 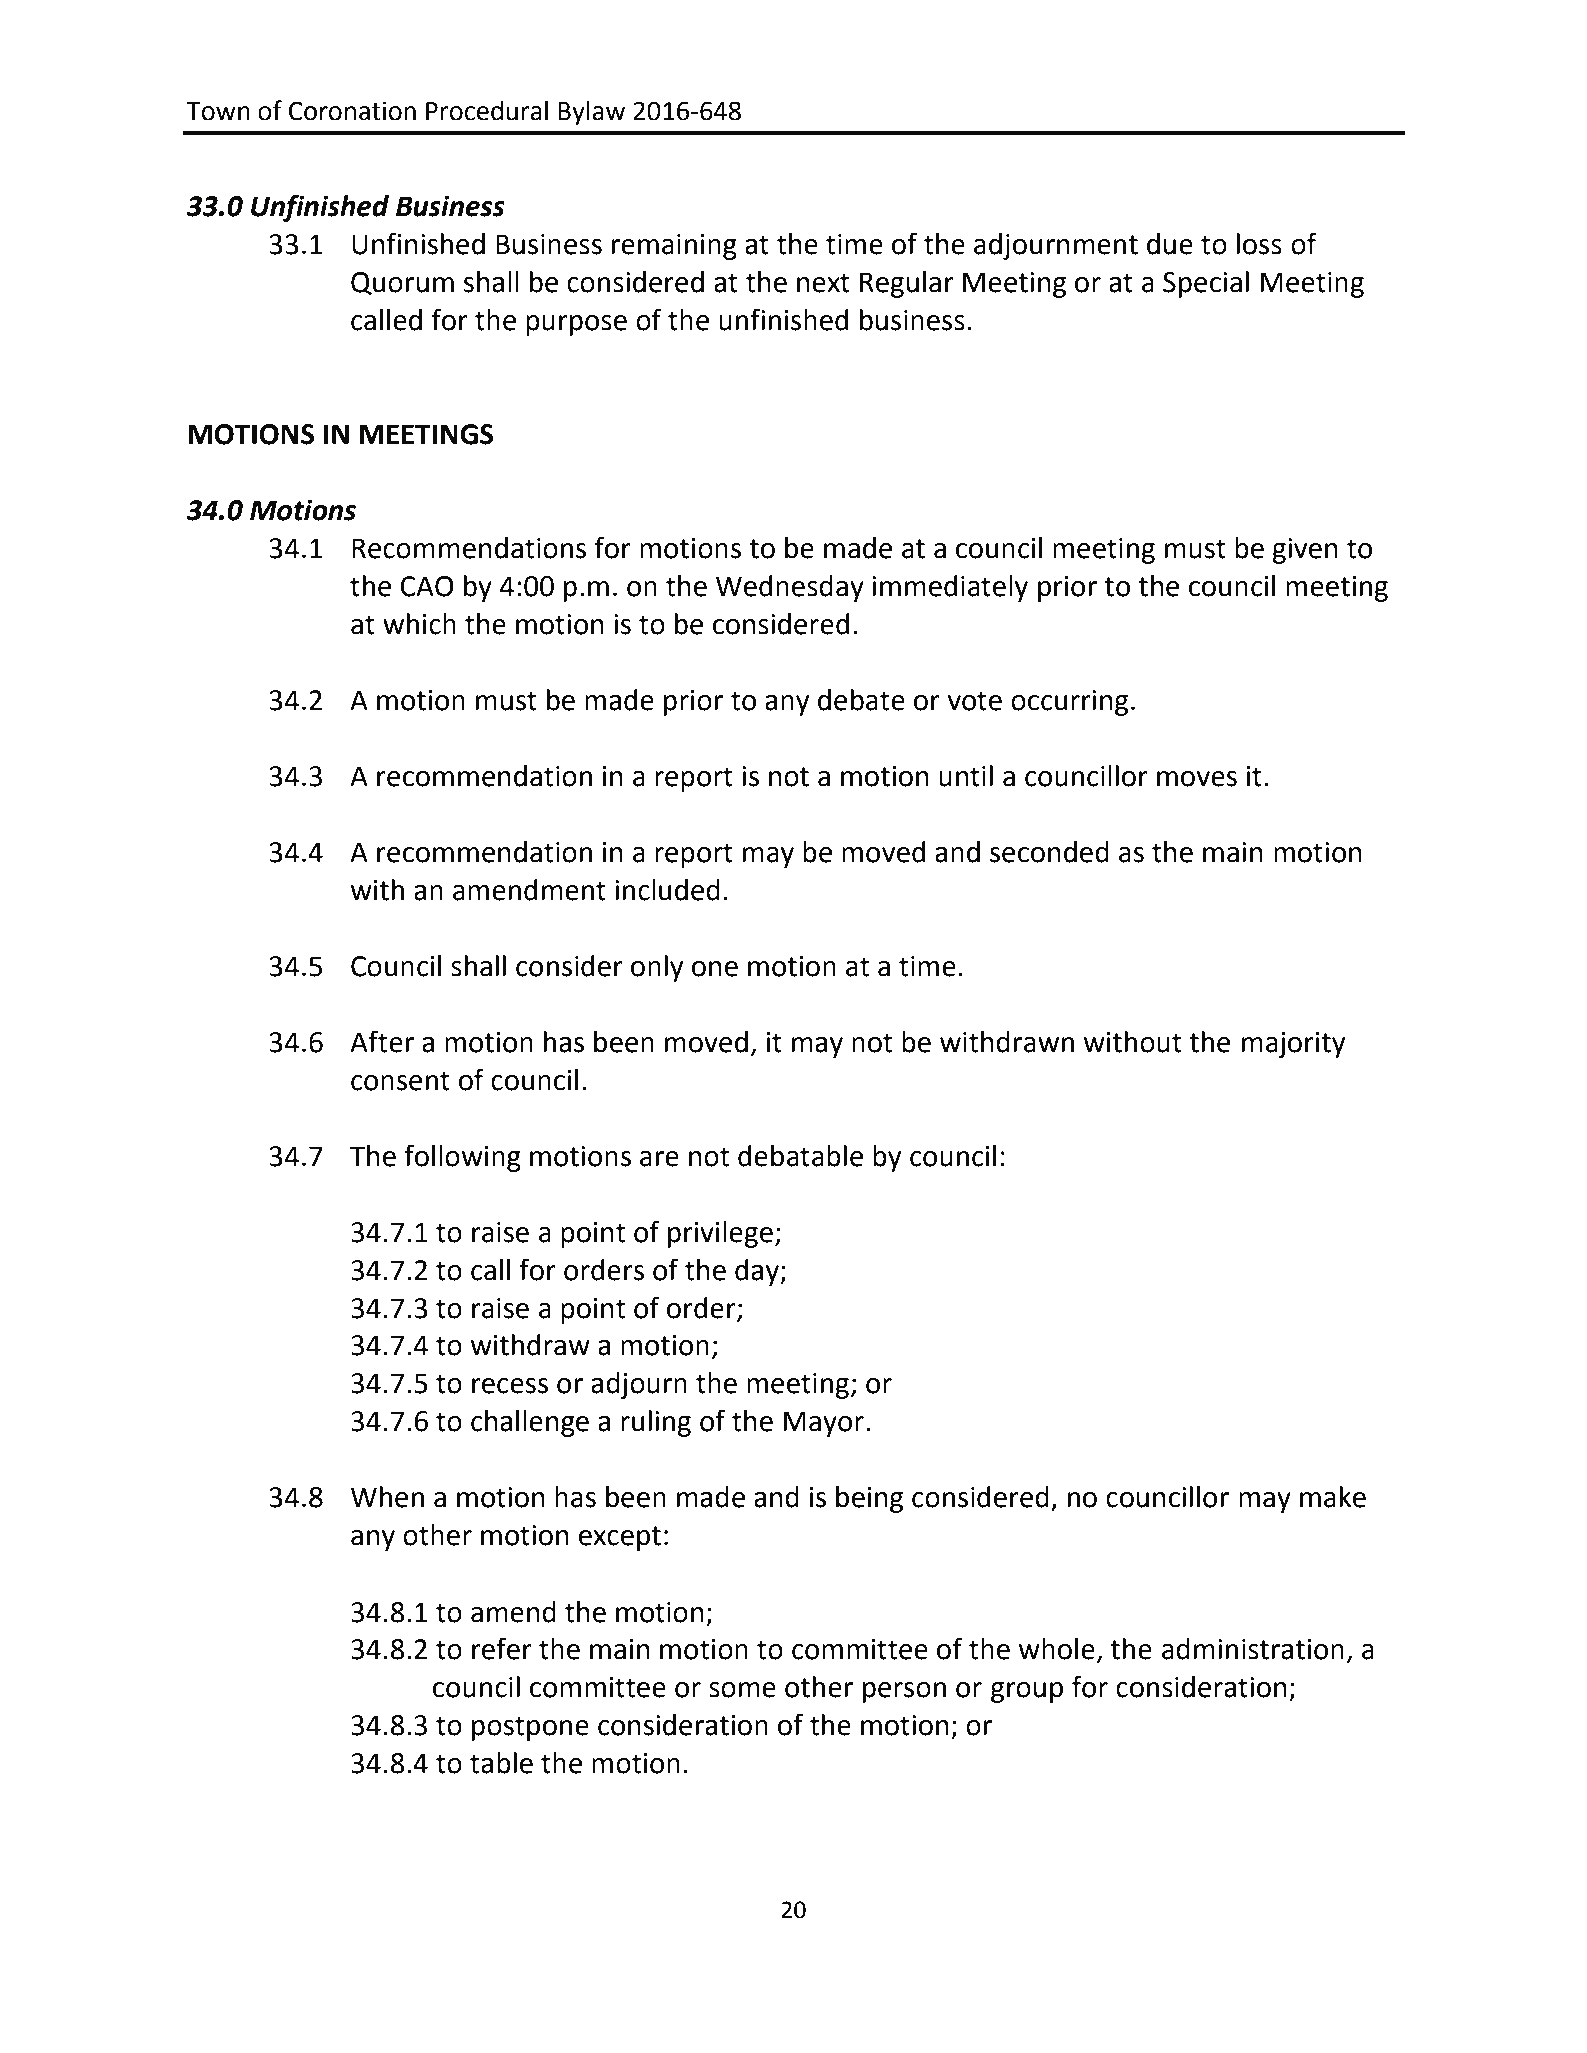 What do you see at coordinates (382, 1041) in the screenshot?
I see `After` at bounding box center [382, 1041].
